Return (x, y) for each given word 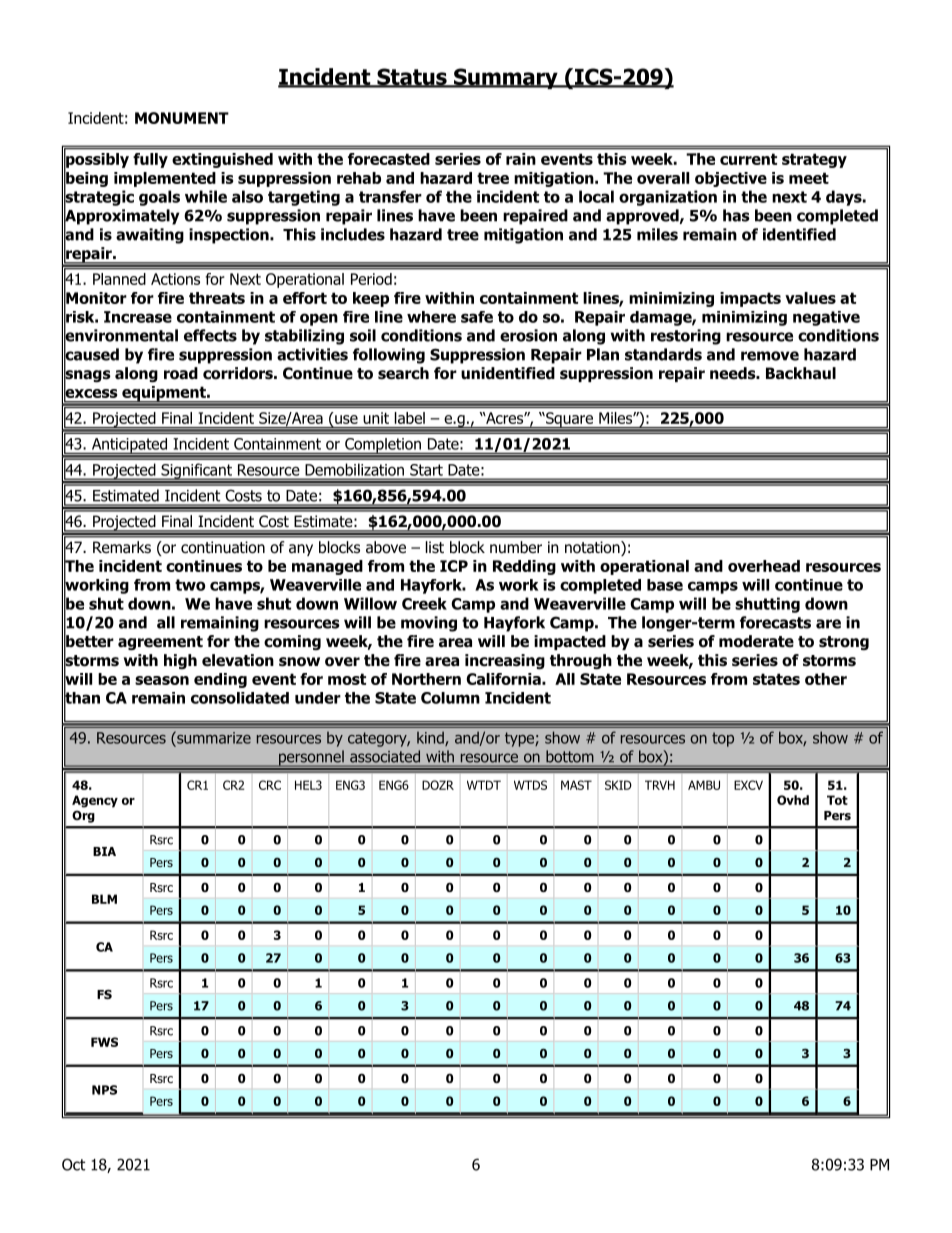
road (181, 373)
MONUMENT (182, 118)
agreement (160, 643)
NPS (104, 1090)
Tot (837, 800)
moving (429, 624)
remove (770, 356)
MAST (576, 785)
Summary (506, 78)
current (748, 159)
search (403, 373)
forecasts (775, 622)
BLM (104, 899)
